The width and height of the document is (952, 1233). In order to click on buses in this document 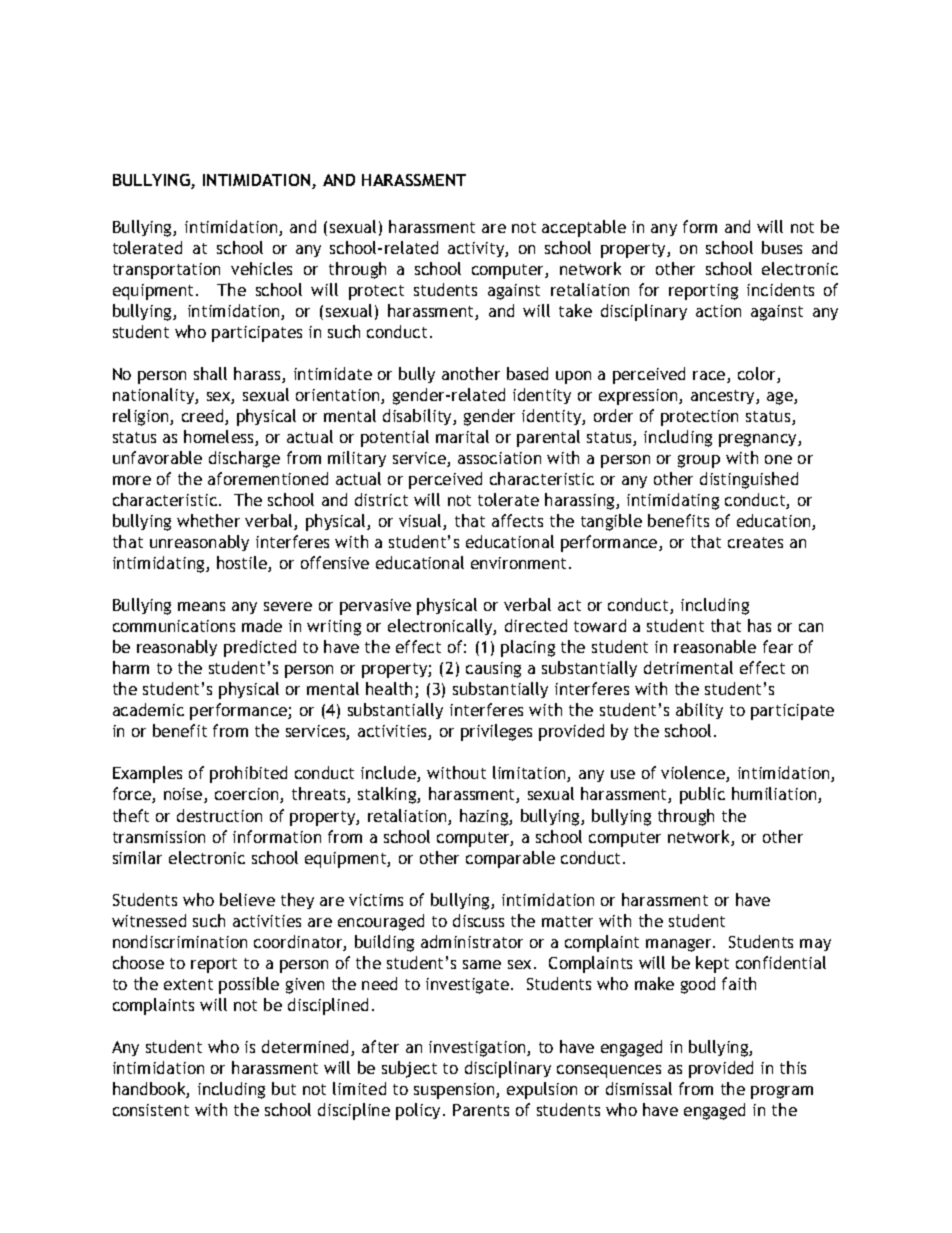, I will do `click(782, 247)`.
